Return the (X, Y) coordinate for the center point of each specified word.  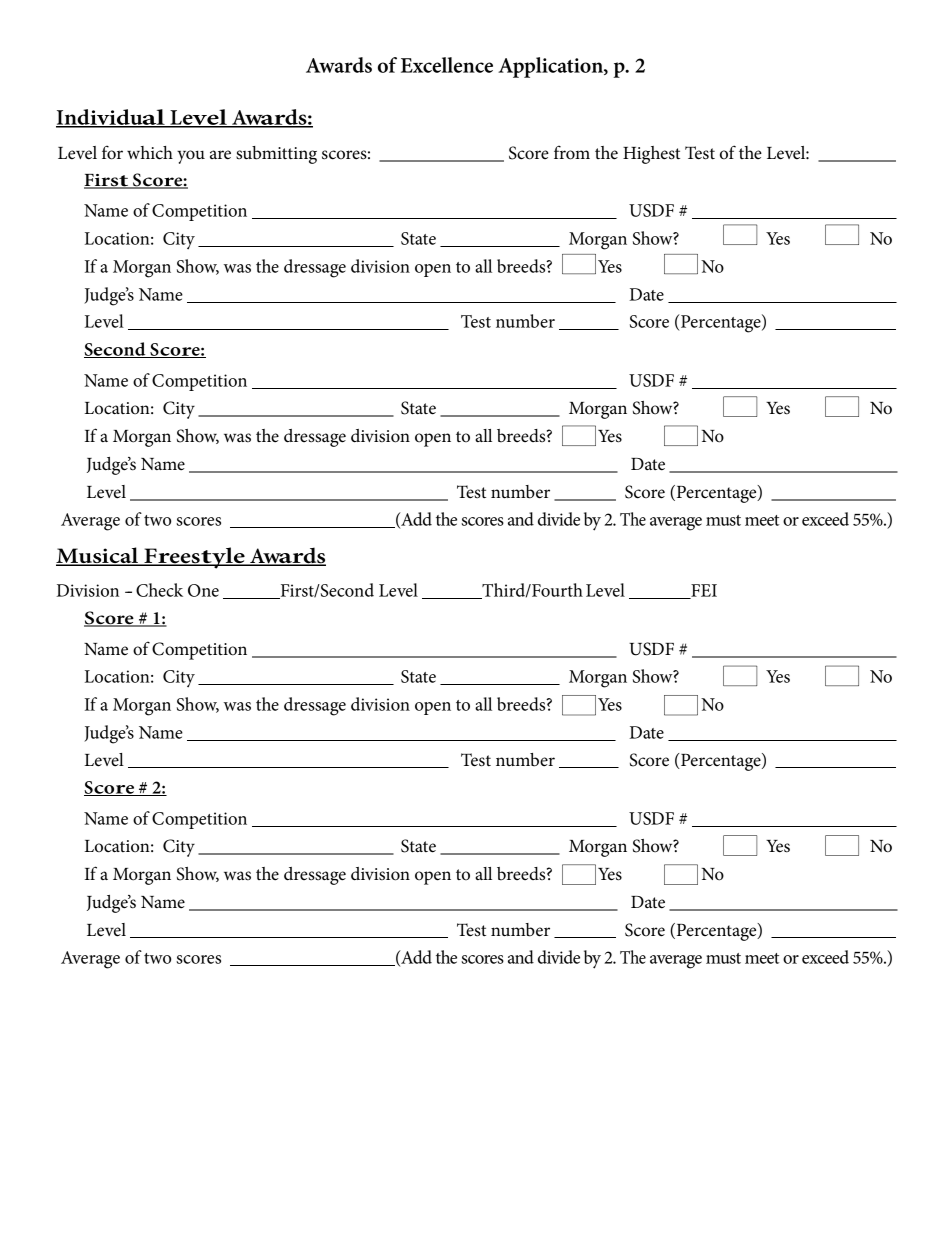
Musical (98, 556)
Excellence (447, 65)
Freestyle (194, 558)
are (220, 155)
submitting (276, 155)
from (572, 153)
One (203, 590)
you (191, 157)
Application (551, 67)
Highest (651, 155)
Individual (111, 118)
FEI (703, 591)
